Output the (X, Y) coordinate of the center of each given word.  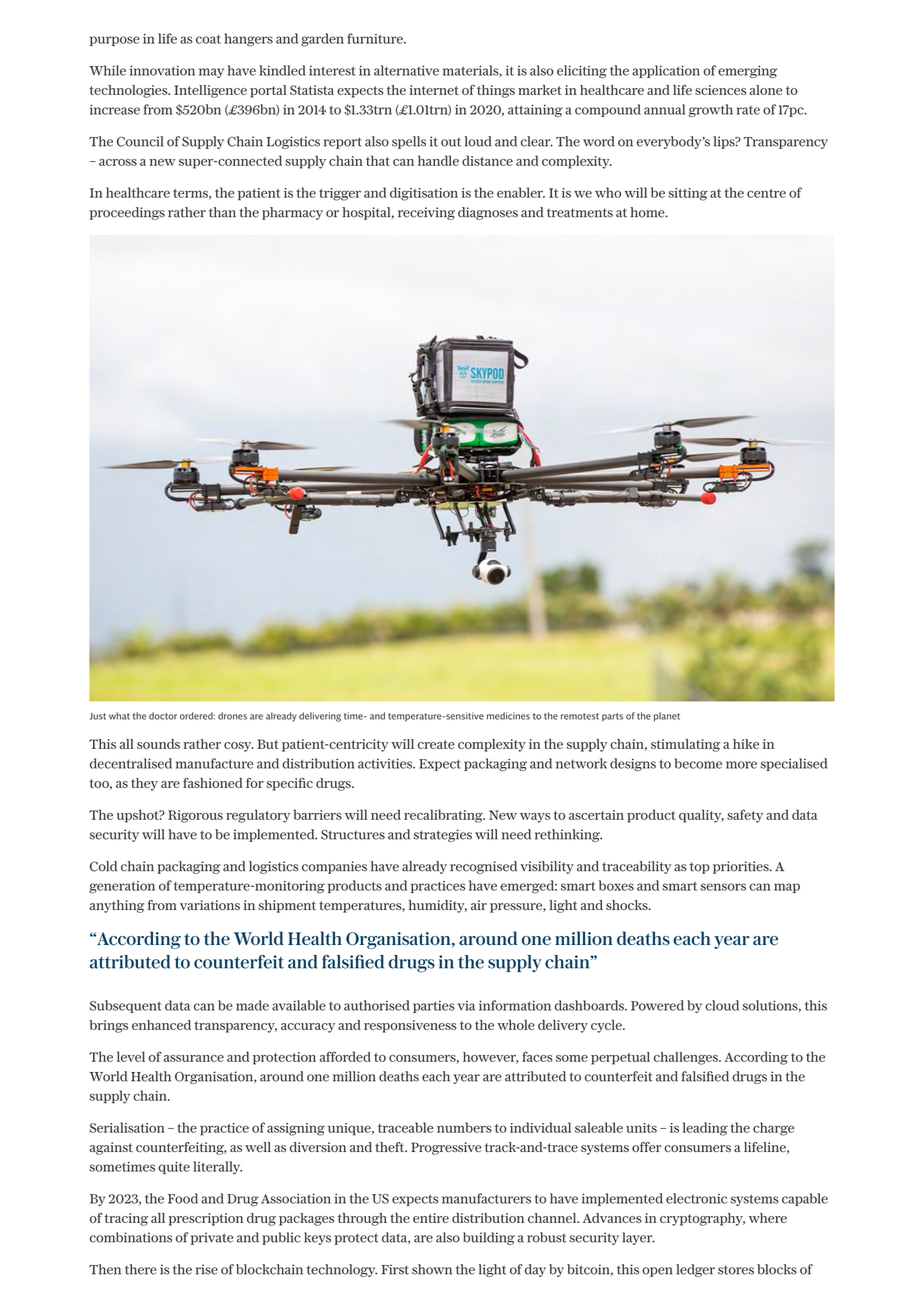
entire (431, 1218)
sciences (720, 90)
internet (434, 90)
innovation (162, 70)
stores (736, 1270)
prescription (206, 1219)
